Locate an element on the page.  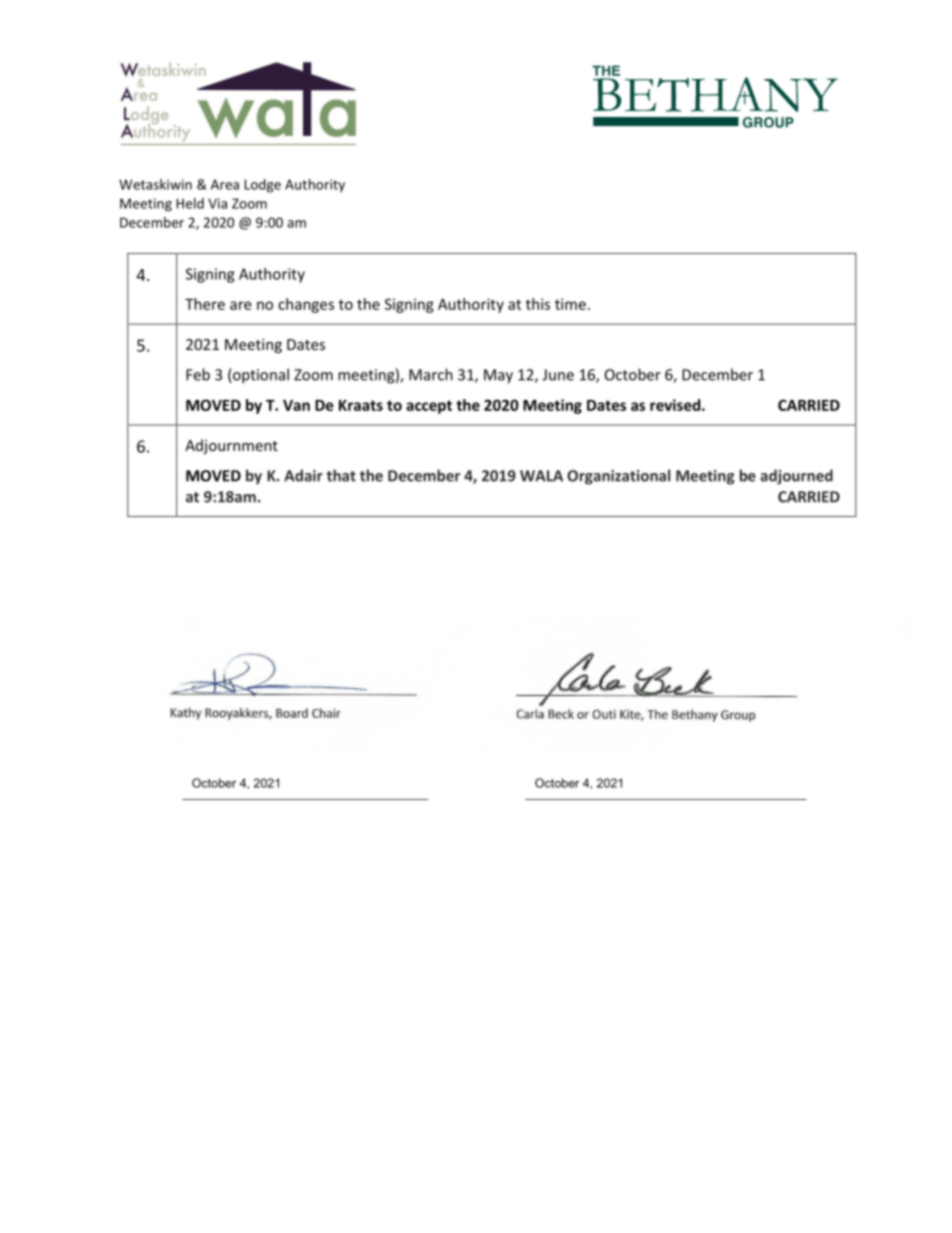
Lodge is located at coordinates (262, 186).
